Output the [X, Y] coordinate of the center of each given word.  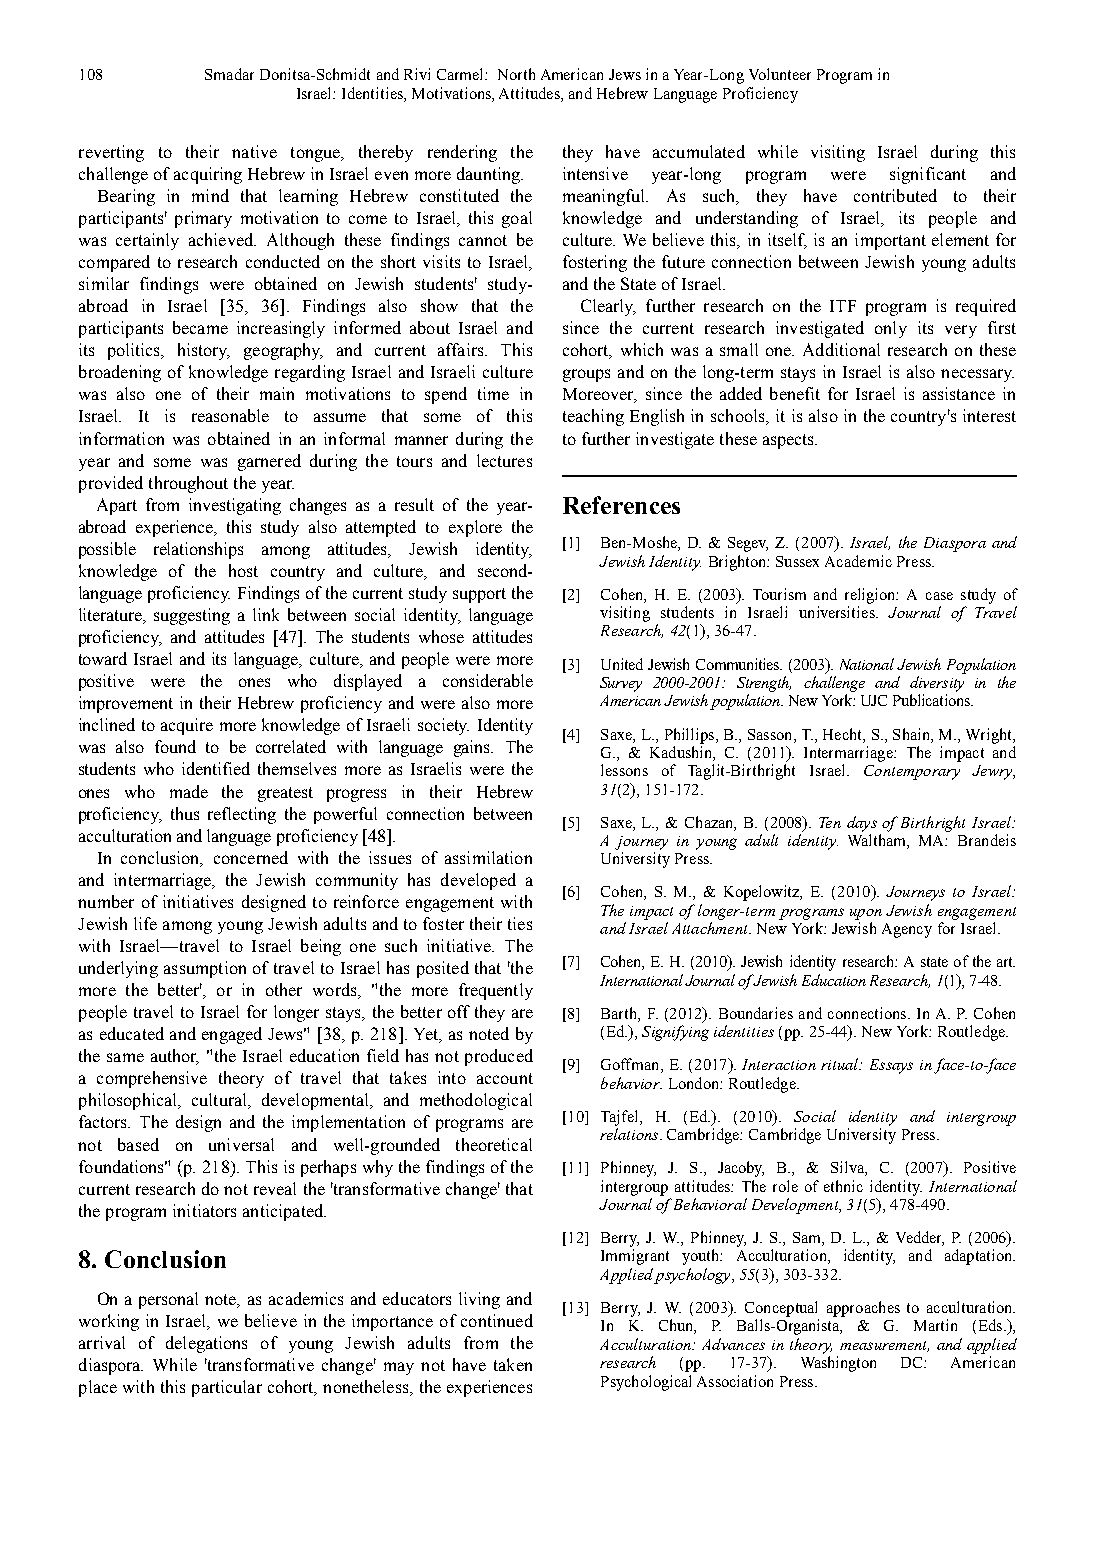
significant [928, 175]
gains [473, 748]
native [254, 151]
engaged [232, 1035]
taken [513, 1364]
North [516, 74]
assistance [959, 393]
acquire [187, 726]
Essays [891, 1066]
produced [499, 1057]
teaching [593, 417]
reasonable [230, 415]
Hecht [843, 734]
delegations [206, 1344]
